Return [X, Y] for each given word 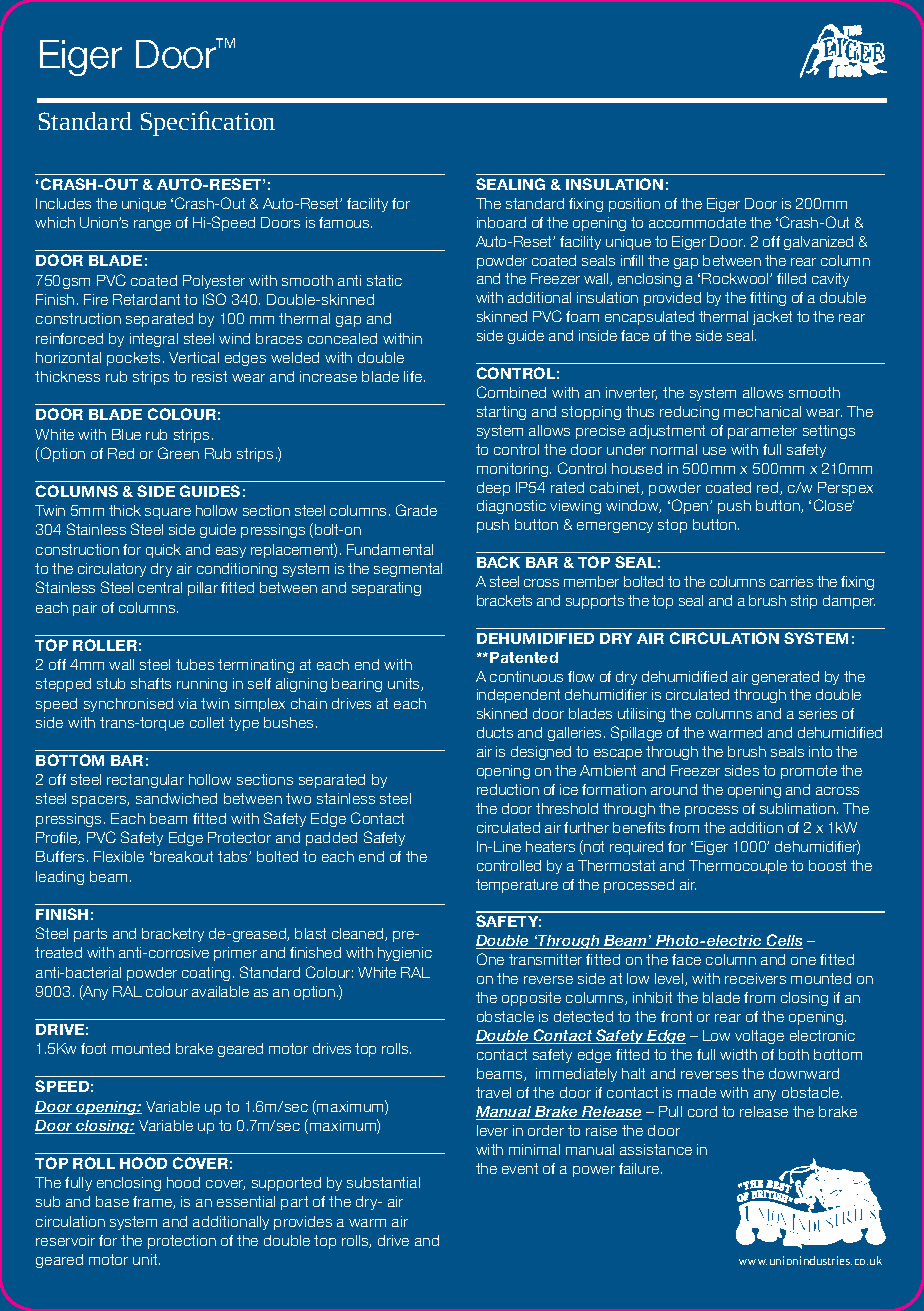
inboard [501, 222]
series [818, 713]
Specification [208, 123]
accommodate [697, 222]
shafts [151, 683]
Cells [784, 941]
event [520, 1168]
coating [206, 974]
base [112, 1201]
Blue [126, 434]
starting [501, 413]
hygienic [405, 954]
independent [518, 696]
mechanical [762, 411]
